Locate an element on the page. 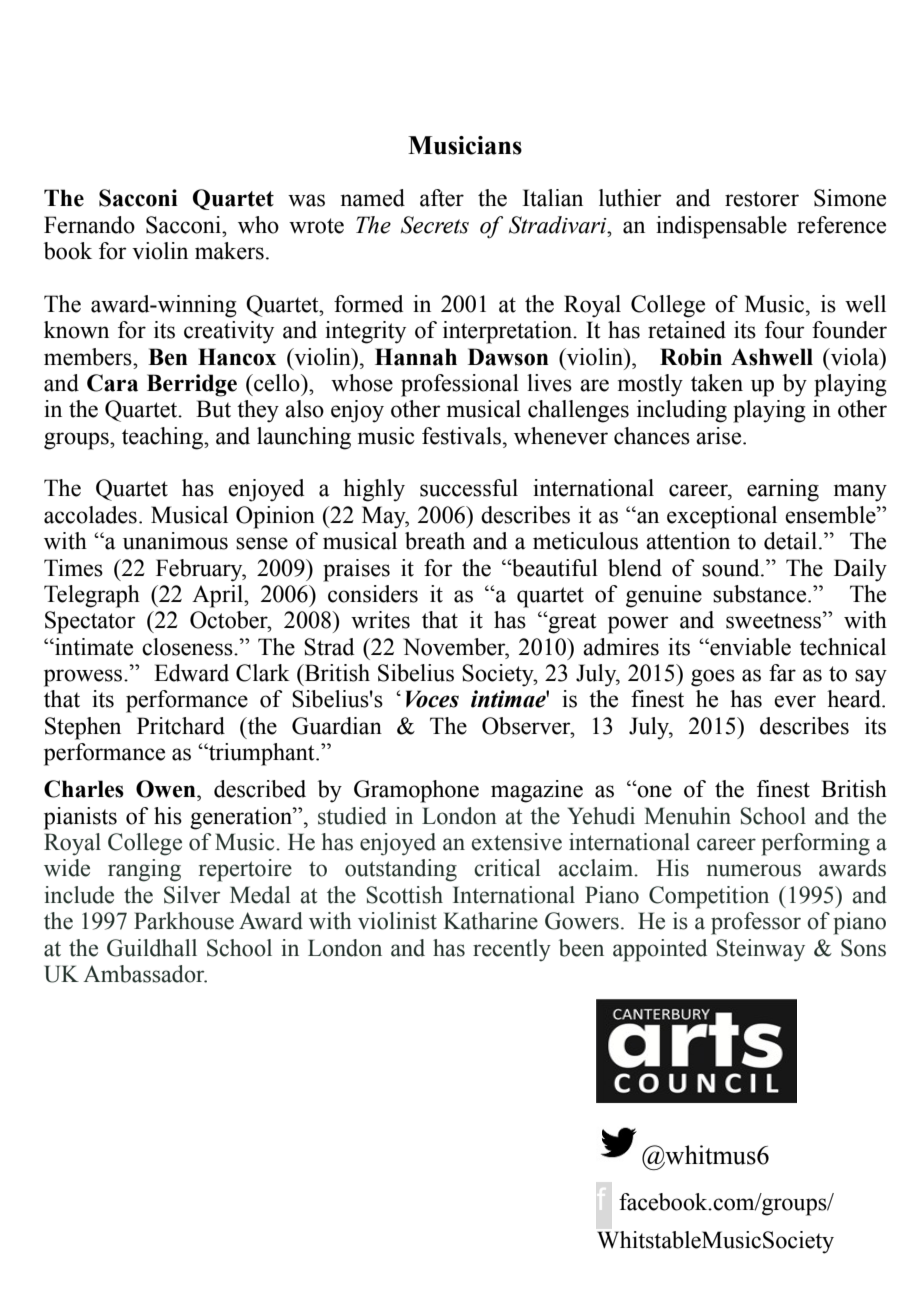 The height and width of the page is (1307, 924). restorer is located at coordinates (762, 199).
